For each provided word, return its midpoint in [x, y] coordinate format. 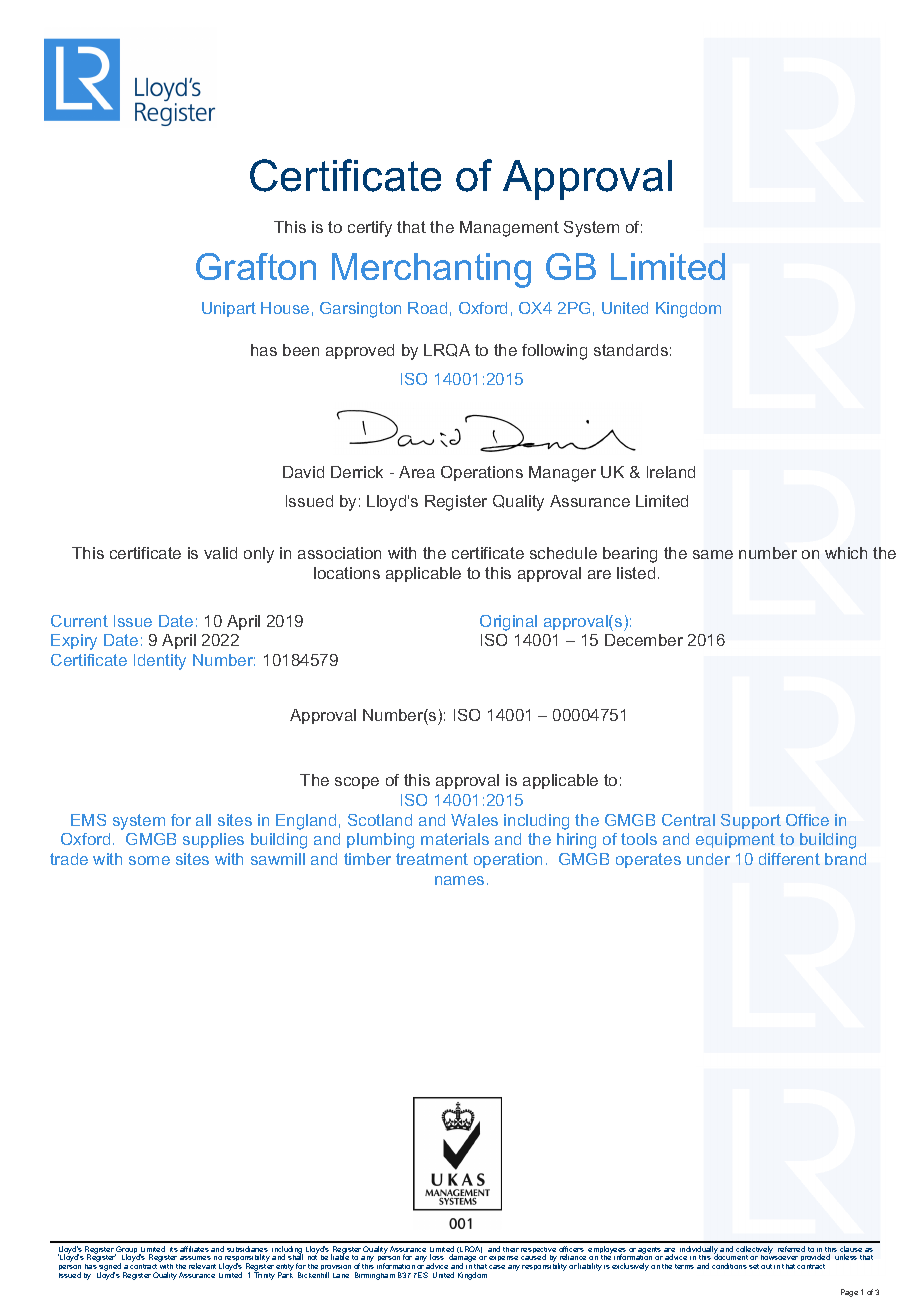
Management [509, 229]
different [789, 859]
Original [508, 623]
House [285, 308]
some [149, 860]
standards [631, 350]
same [713, 554]
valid [220, 553]
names [459, 880]
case [497, 1267]
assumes [195, 1260]
